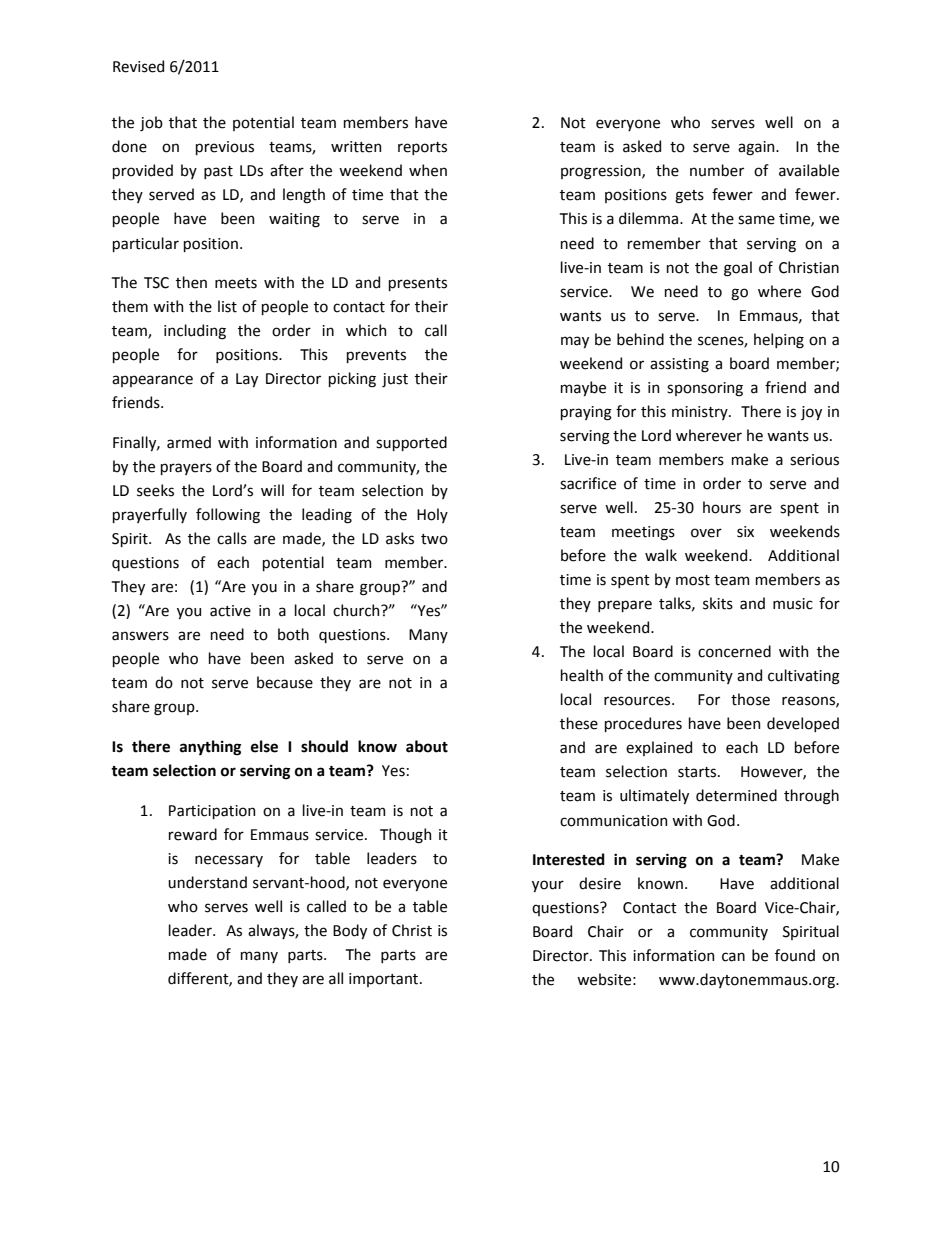 The height and width of the screenshot is (1233, 952). I want to click on active, so click(230, 611).
